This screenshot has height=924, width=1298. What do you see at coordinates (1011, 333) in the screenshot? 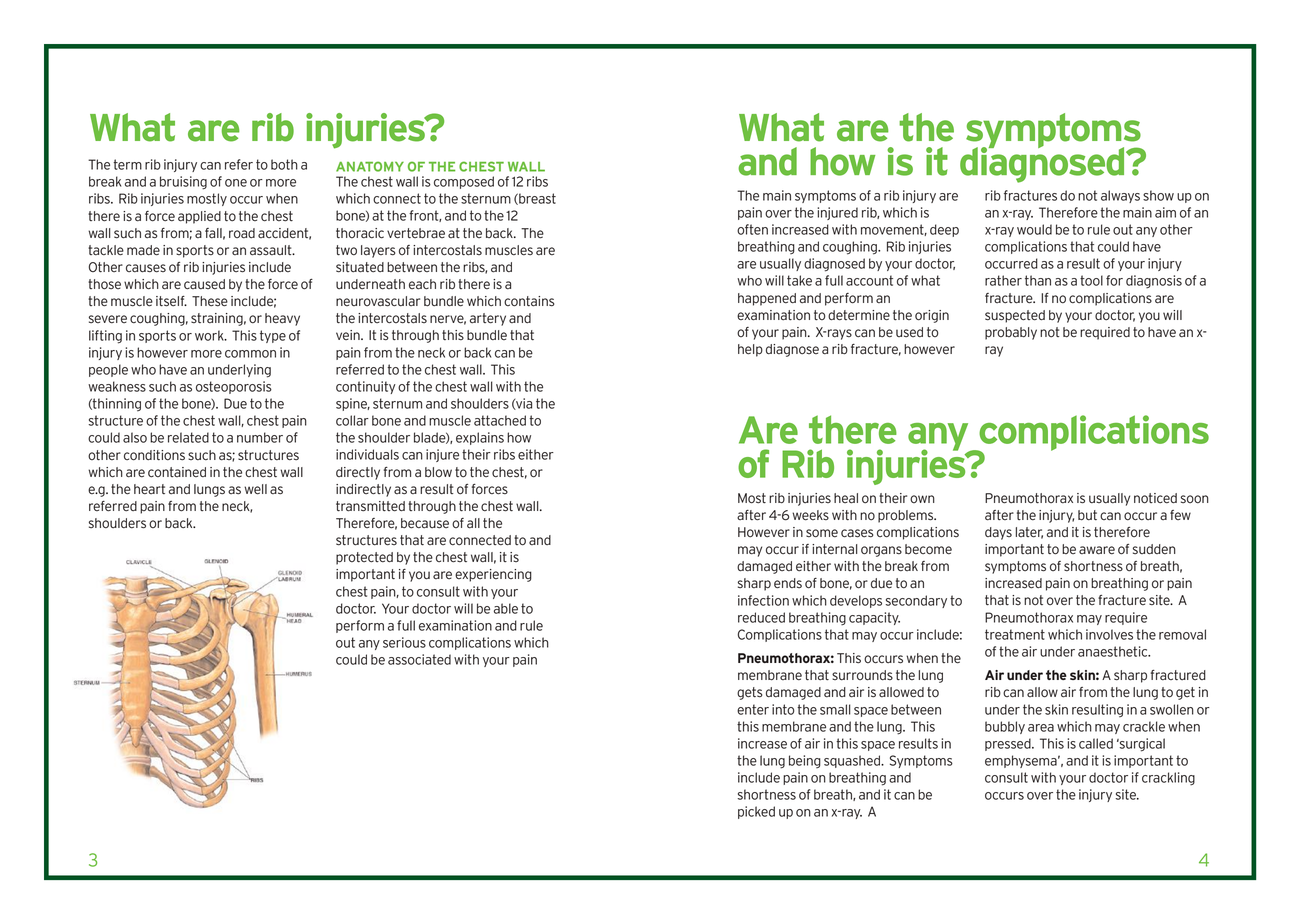
I see `probably` at bounding box center [1011, 333].
